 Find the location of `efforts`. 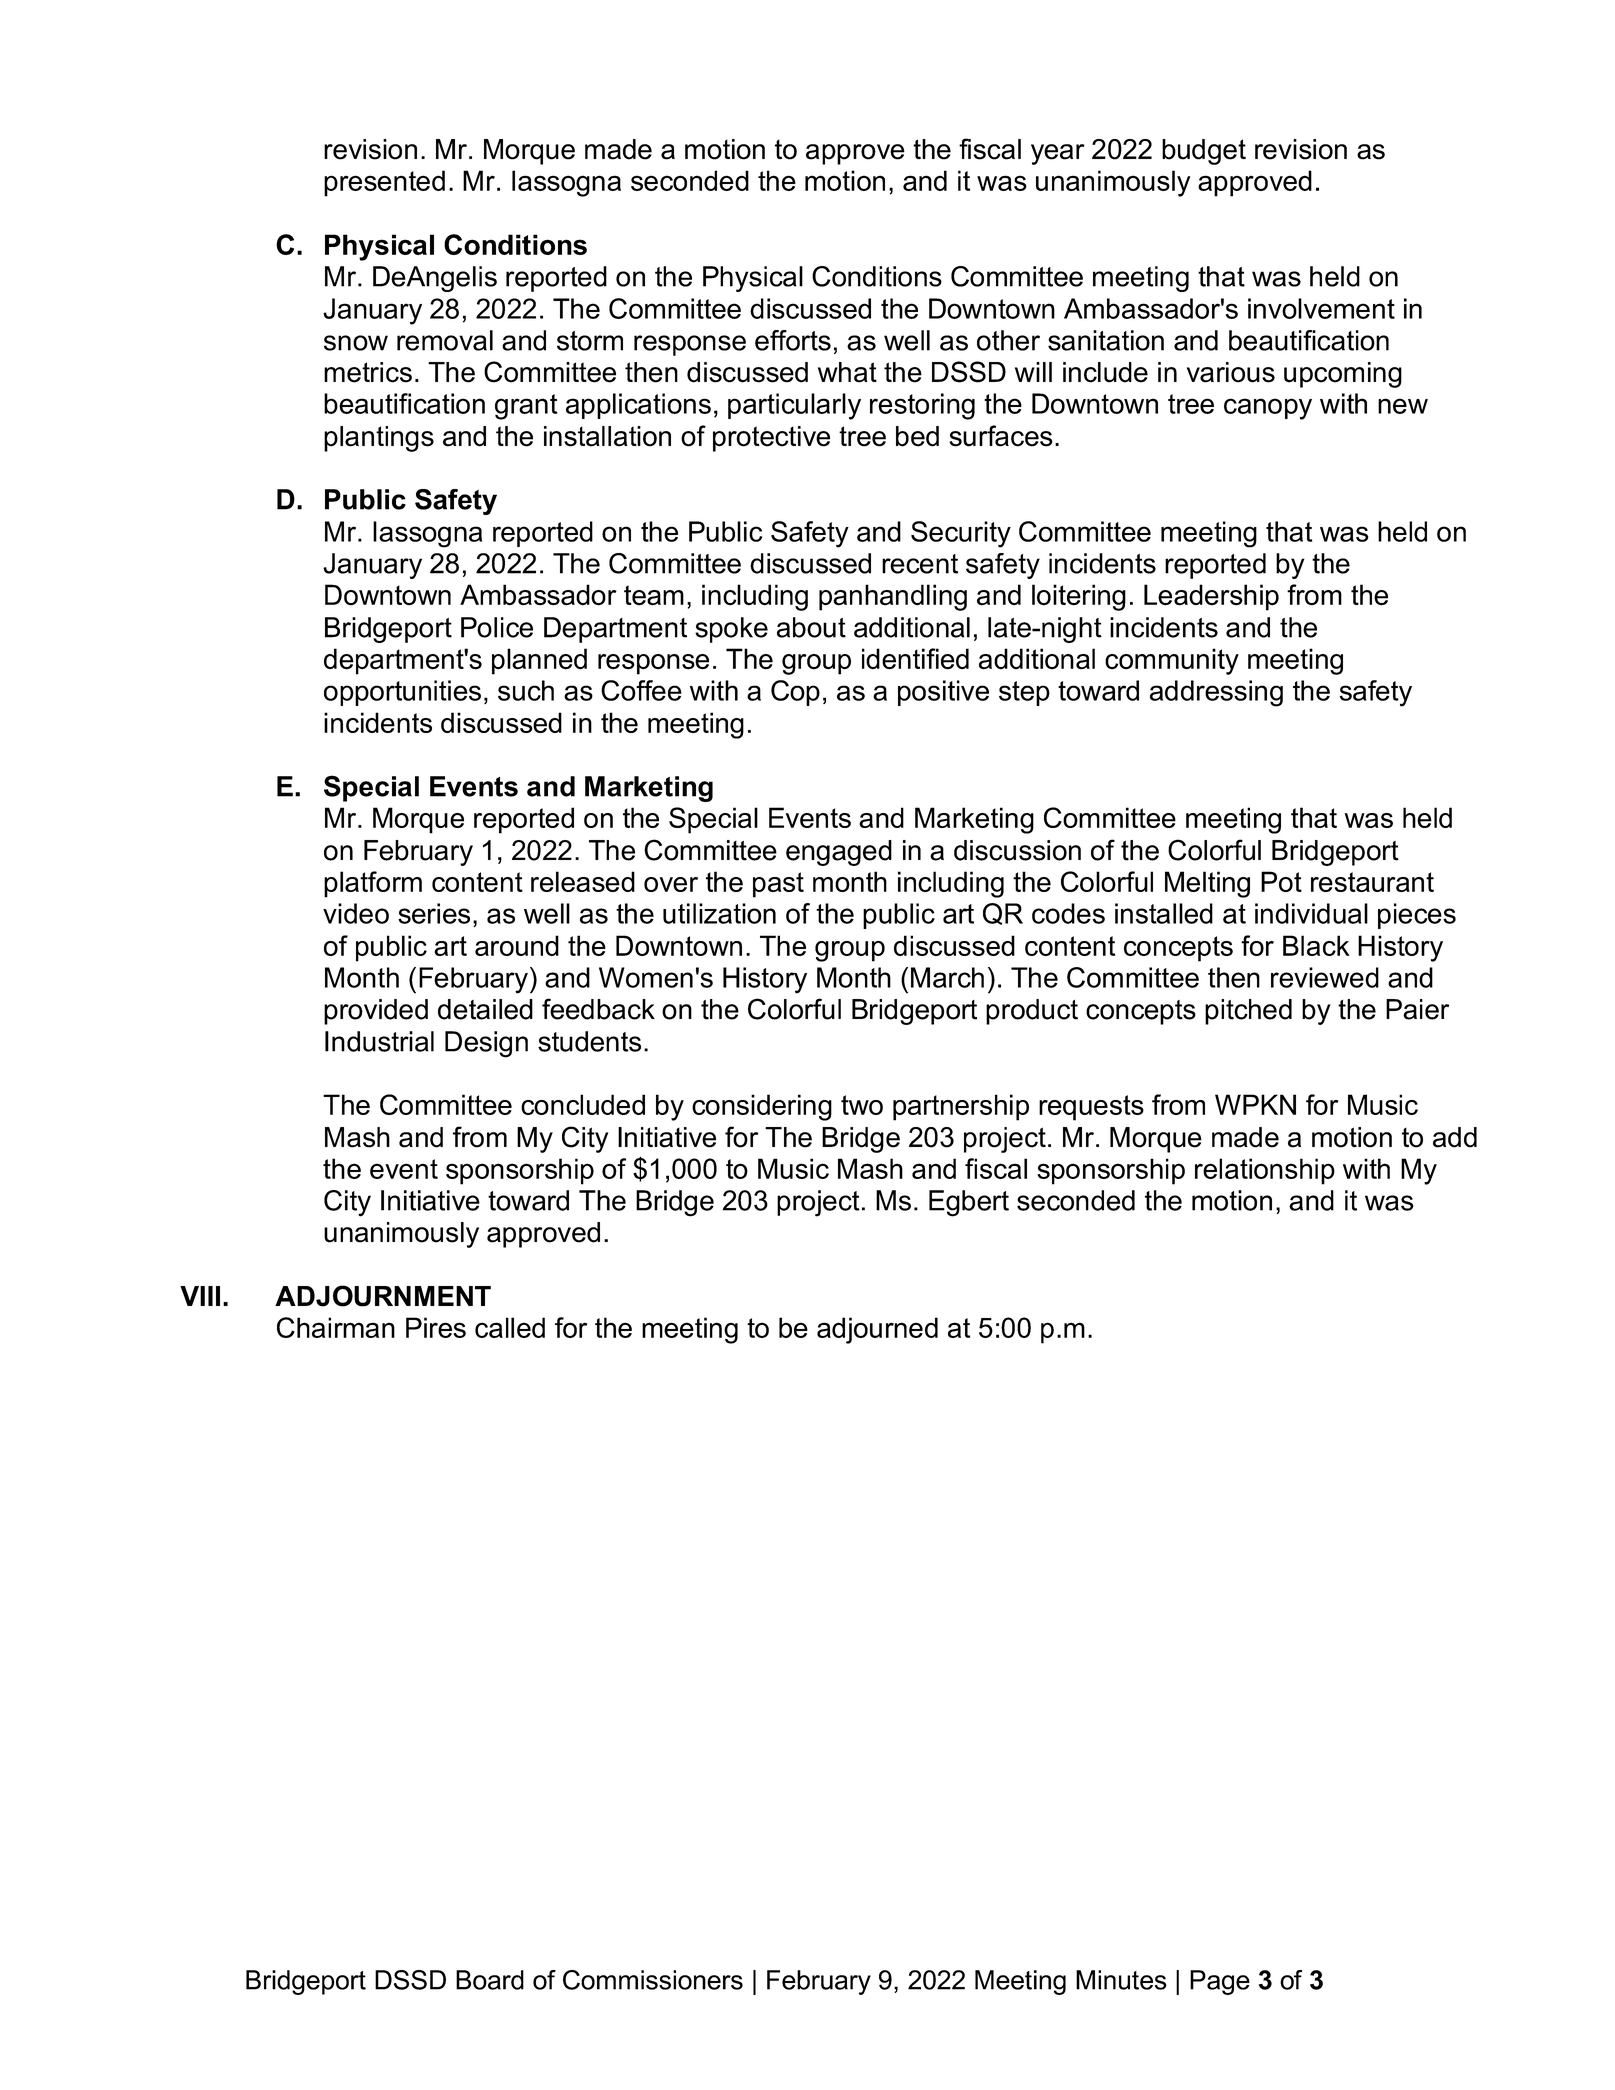

efforts is located at coordinates (793, 340).
